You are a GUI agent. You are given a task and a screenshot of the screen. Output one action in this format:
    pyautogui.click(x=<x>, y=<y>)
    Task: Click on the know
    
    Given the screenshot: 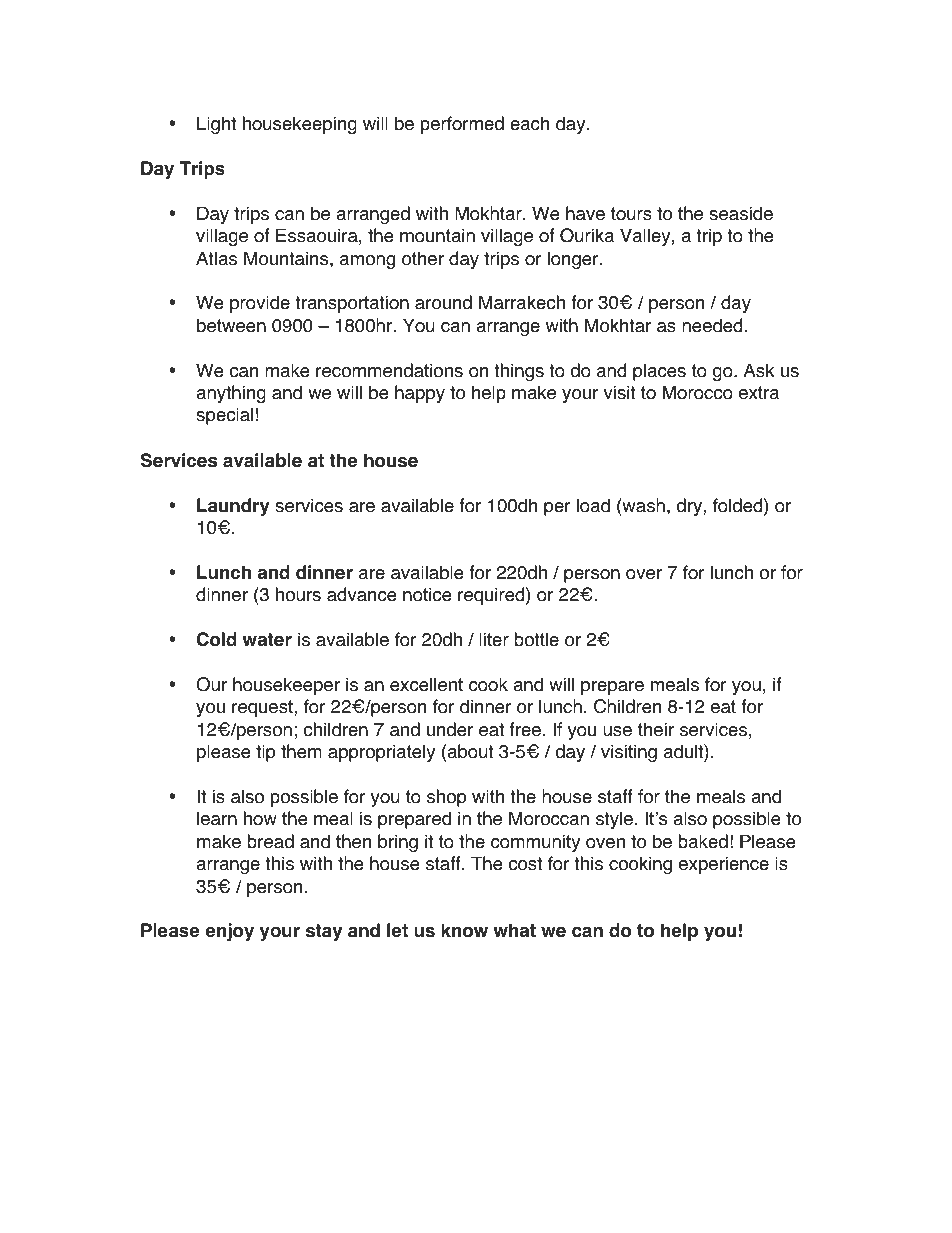 What is the action you would take?
    pyautogui.click(x=464, y=930)
